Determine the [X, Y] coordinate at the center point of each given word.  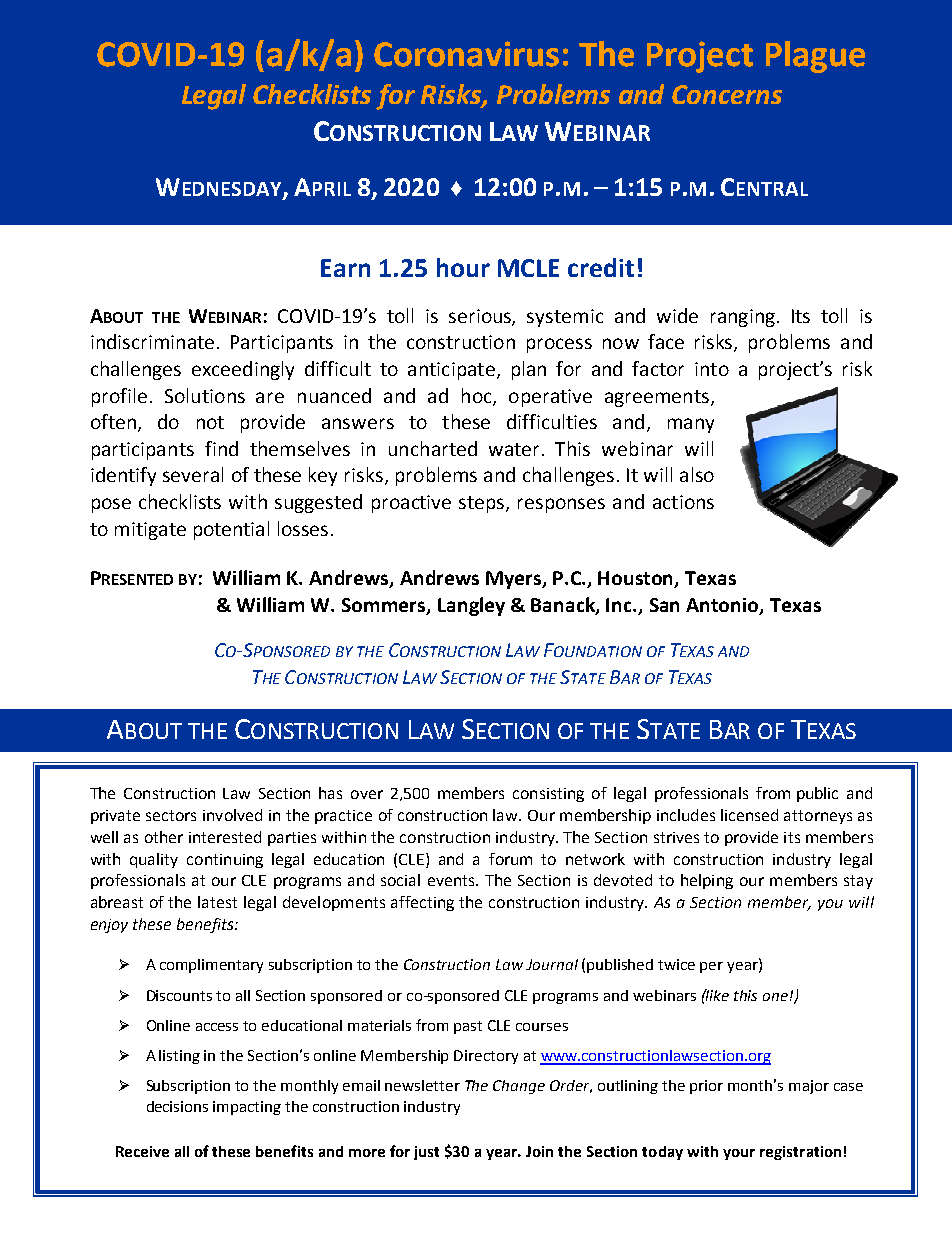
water [514, 449]
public [817, 794]
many [691, 425]
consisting [548, 795]
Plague [815, 57]
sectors [171, 815]
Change [519, 1087]
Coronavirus [466, 54]
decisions [177, 1106]
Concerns [727, 94]
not [210, 422]
